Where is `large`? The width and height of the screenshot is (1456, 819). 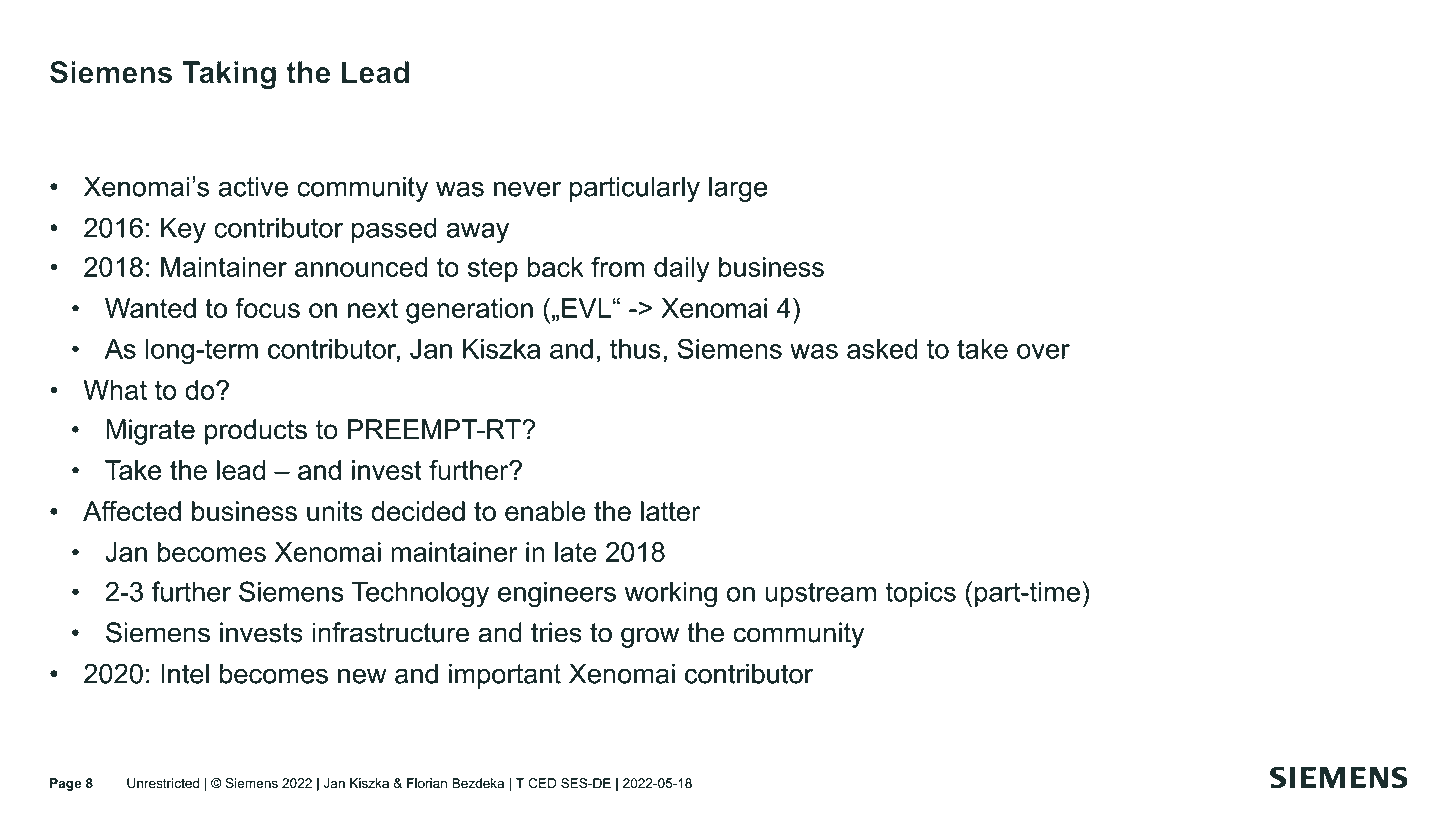
large is located at coordinates (738, 189).
